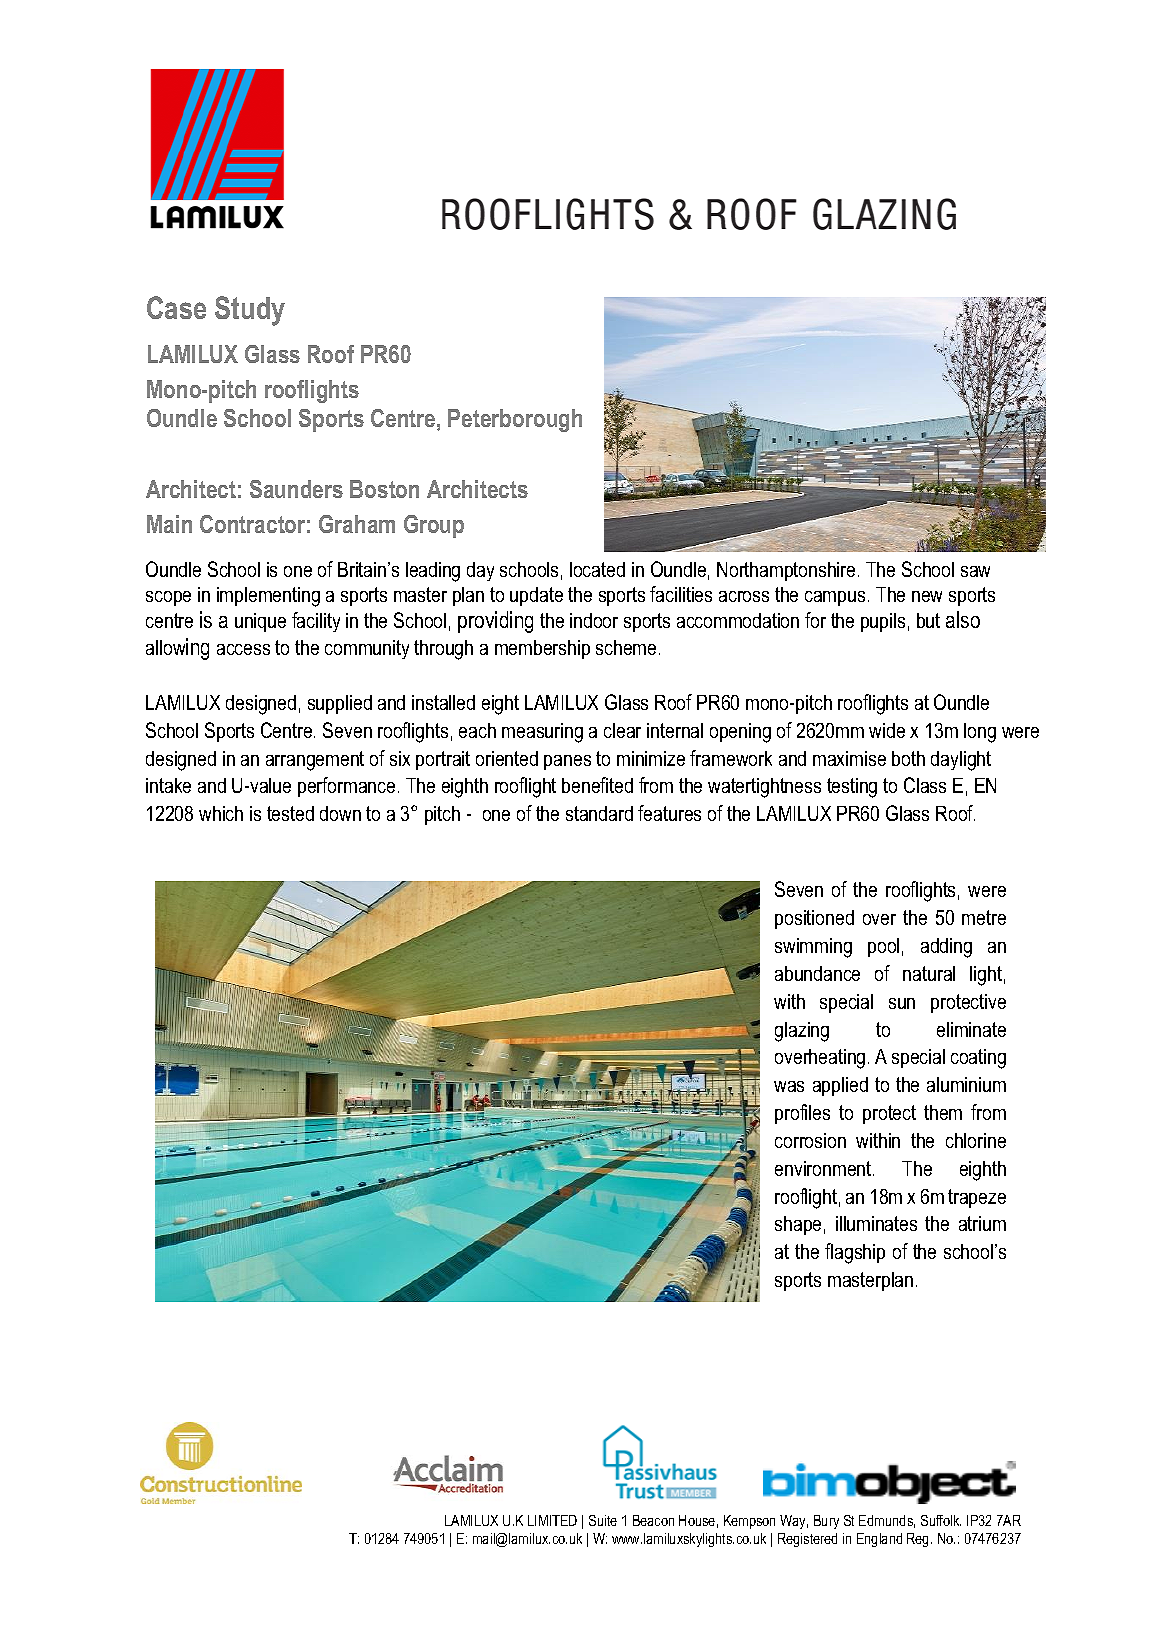  Describe the element at coordinates (975, 571) in the screenshot. I see `saw` at that location.
